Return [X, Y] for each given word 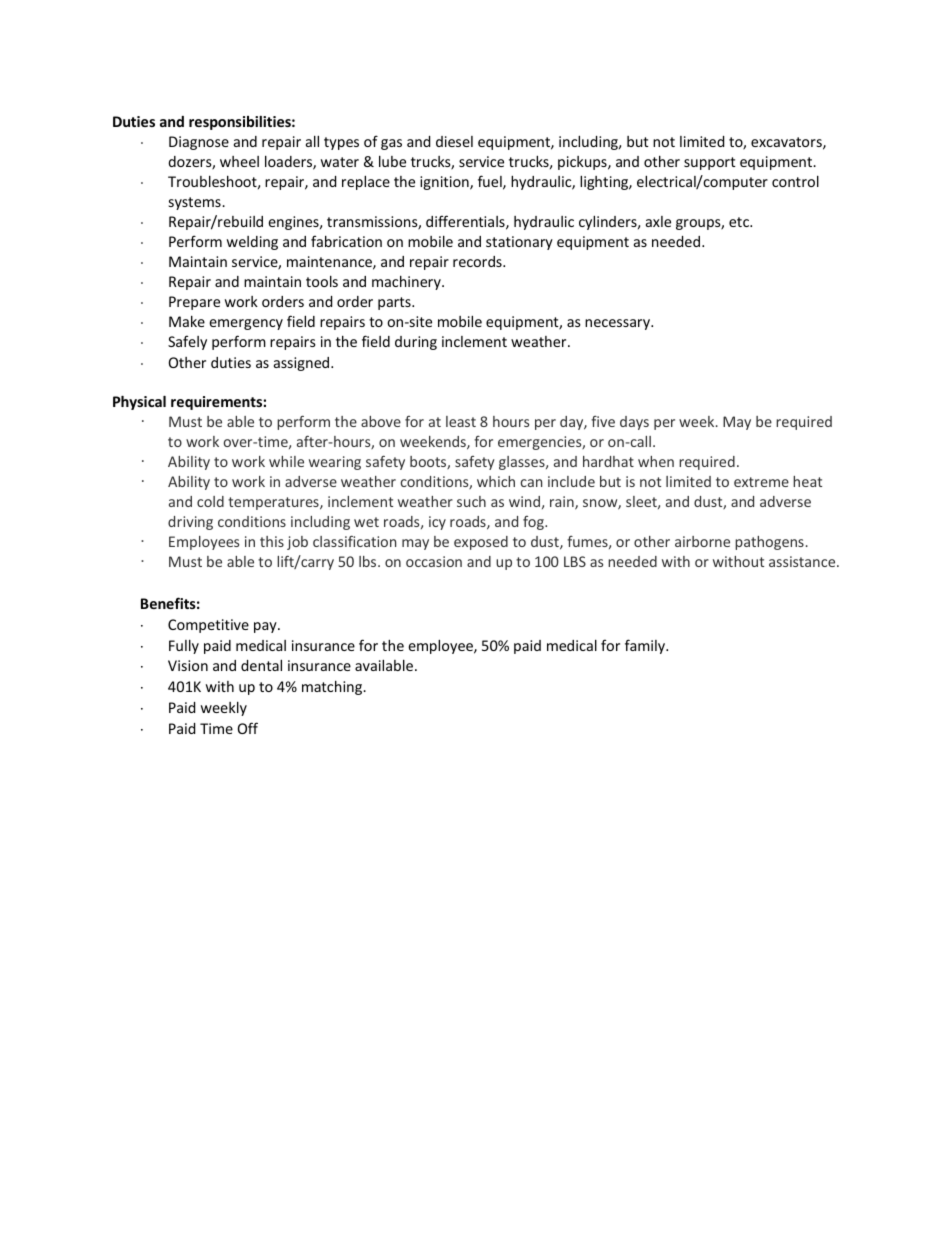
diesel [454, 141]
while [286, 461]
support [709, 163]
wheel [239, 161]
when [656, 461]
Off [248, 728]
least [461, 421]
